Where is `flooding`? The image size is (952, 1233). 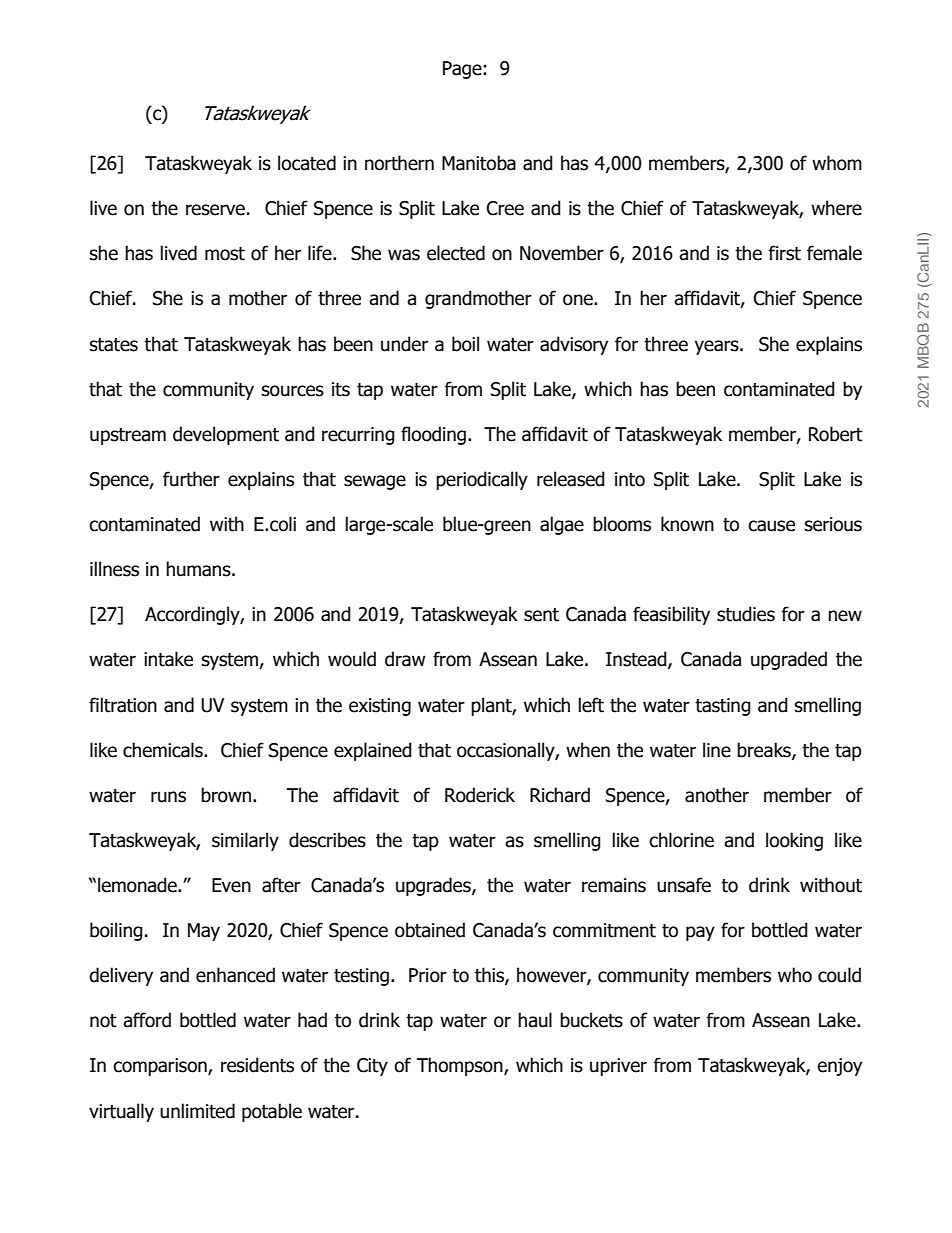 flooding is located at coordinates (433, 435).
